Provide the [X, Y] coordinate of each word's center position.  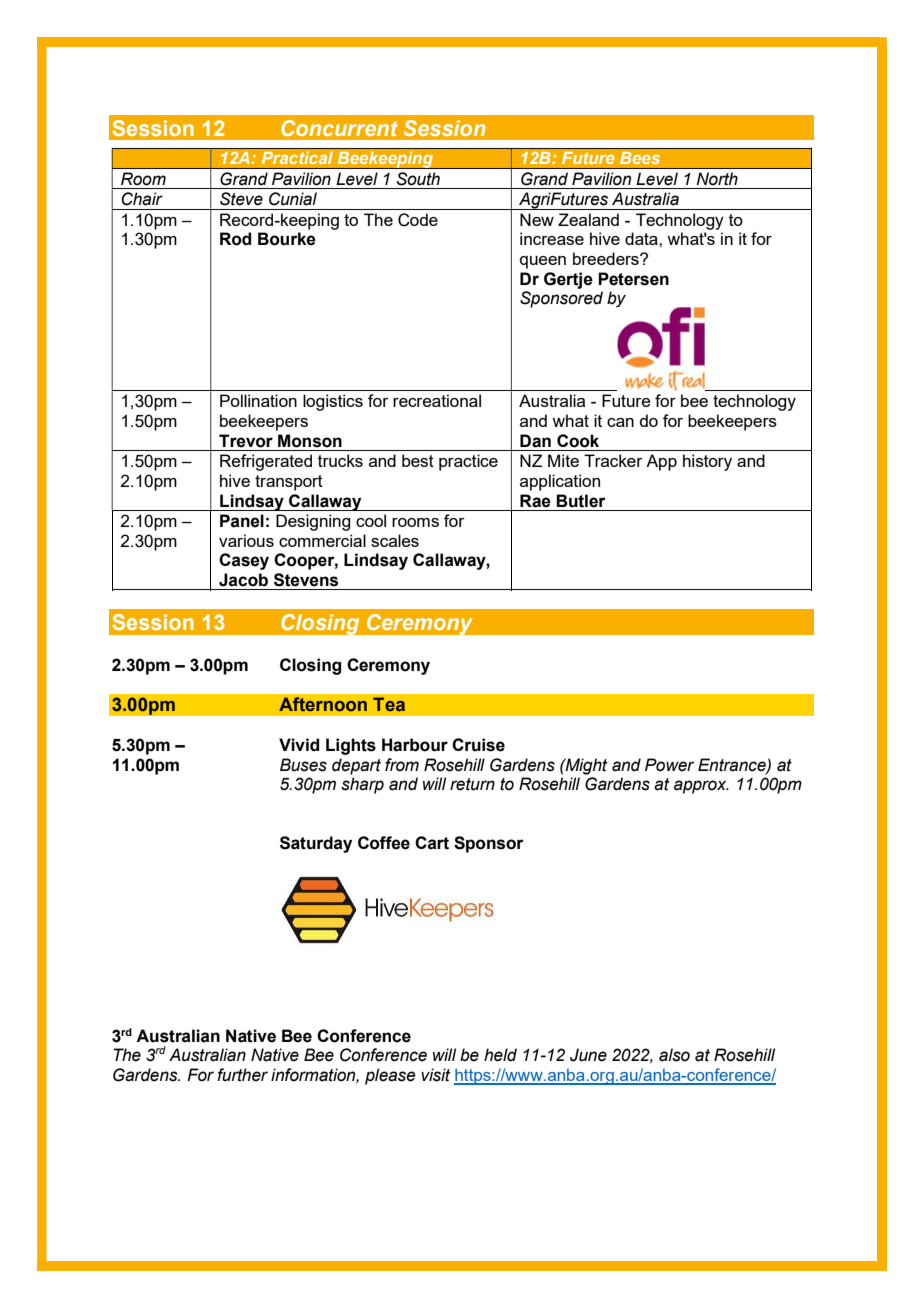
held [500, 1055]
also [674, 1055]
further [242, 1075]
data [642, 238]
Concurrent [339, 128]
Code [418, 220]
